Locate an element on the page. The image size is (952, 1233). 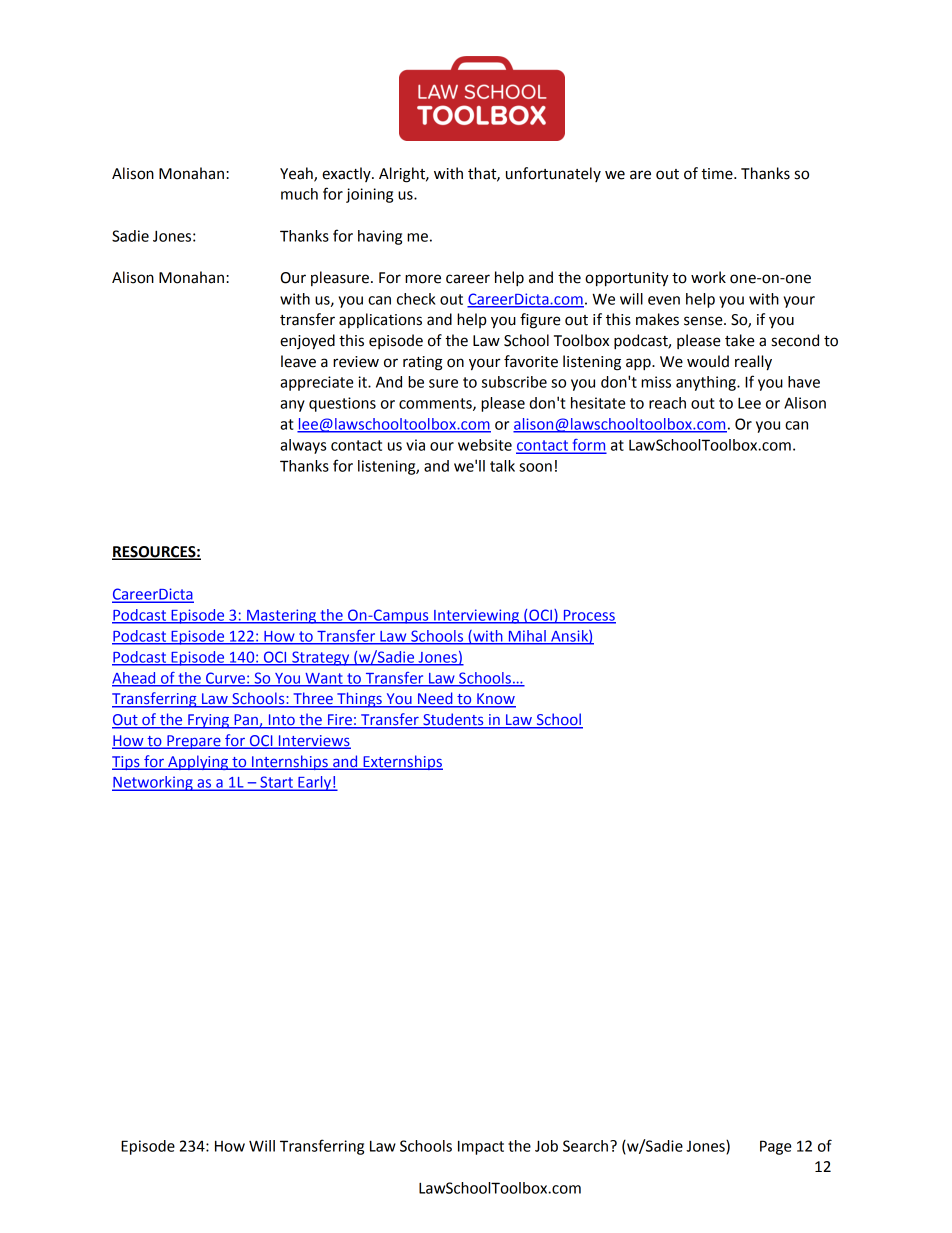
Impact is located at coordinates (481, 1148).
